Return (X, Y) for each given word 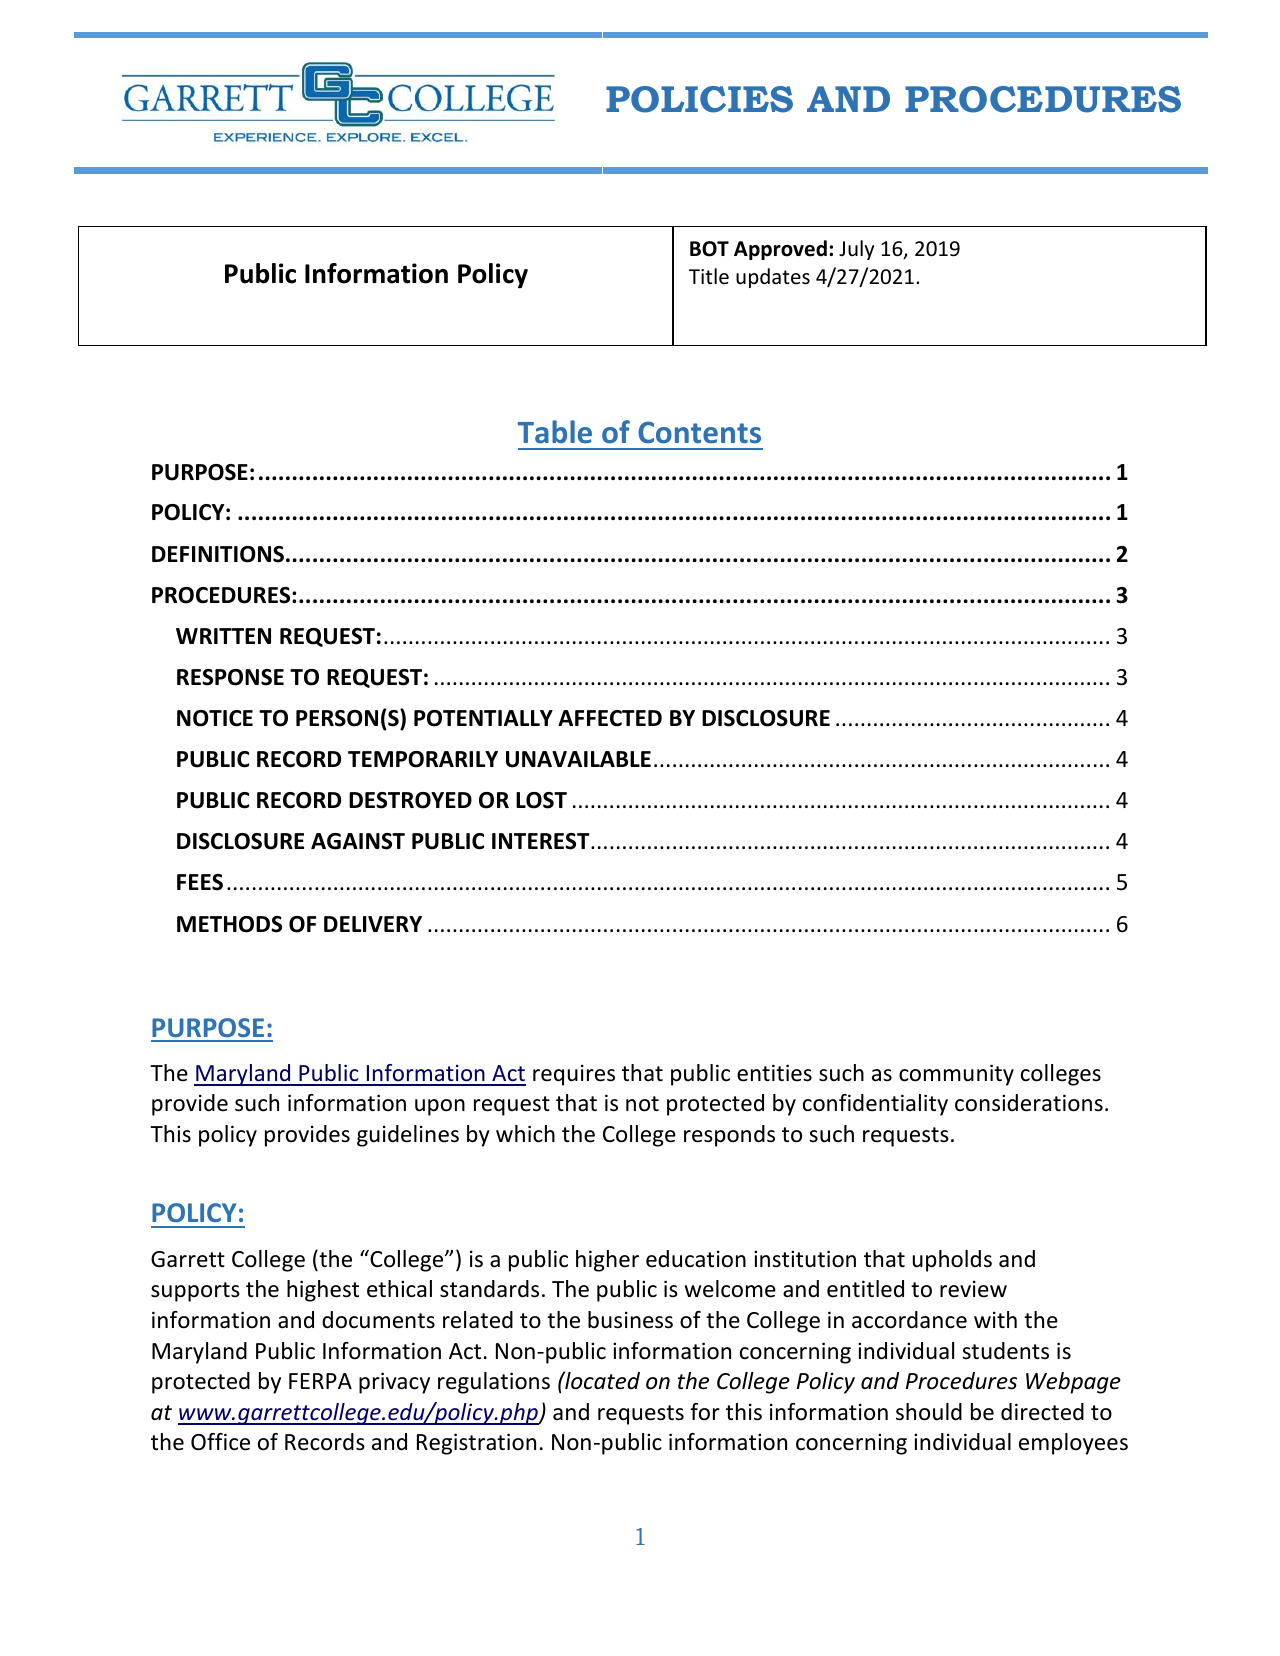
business (630, 1320)
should (929, 1412)
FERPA (320, 1381)
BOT (709, 249)
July (856, 250)
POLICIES (699, 99)
